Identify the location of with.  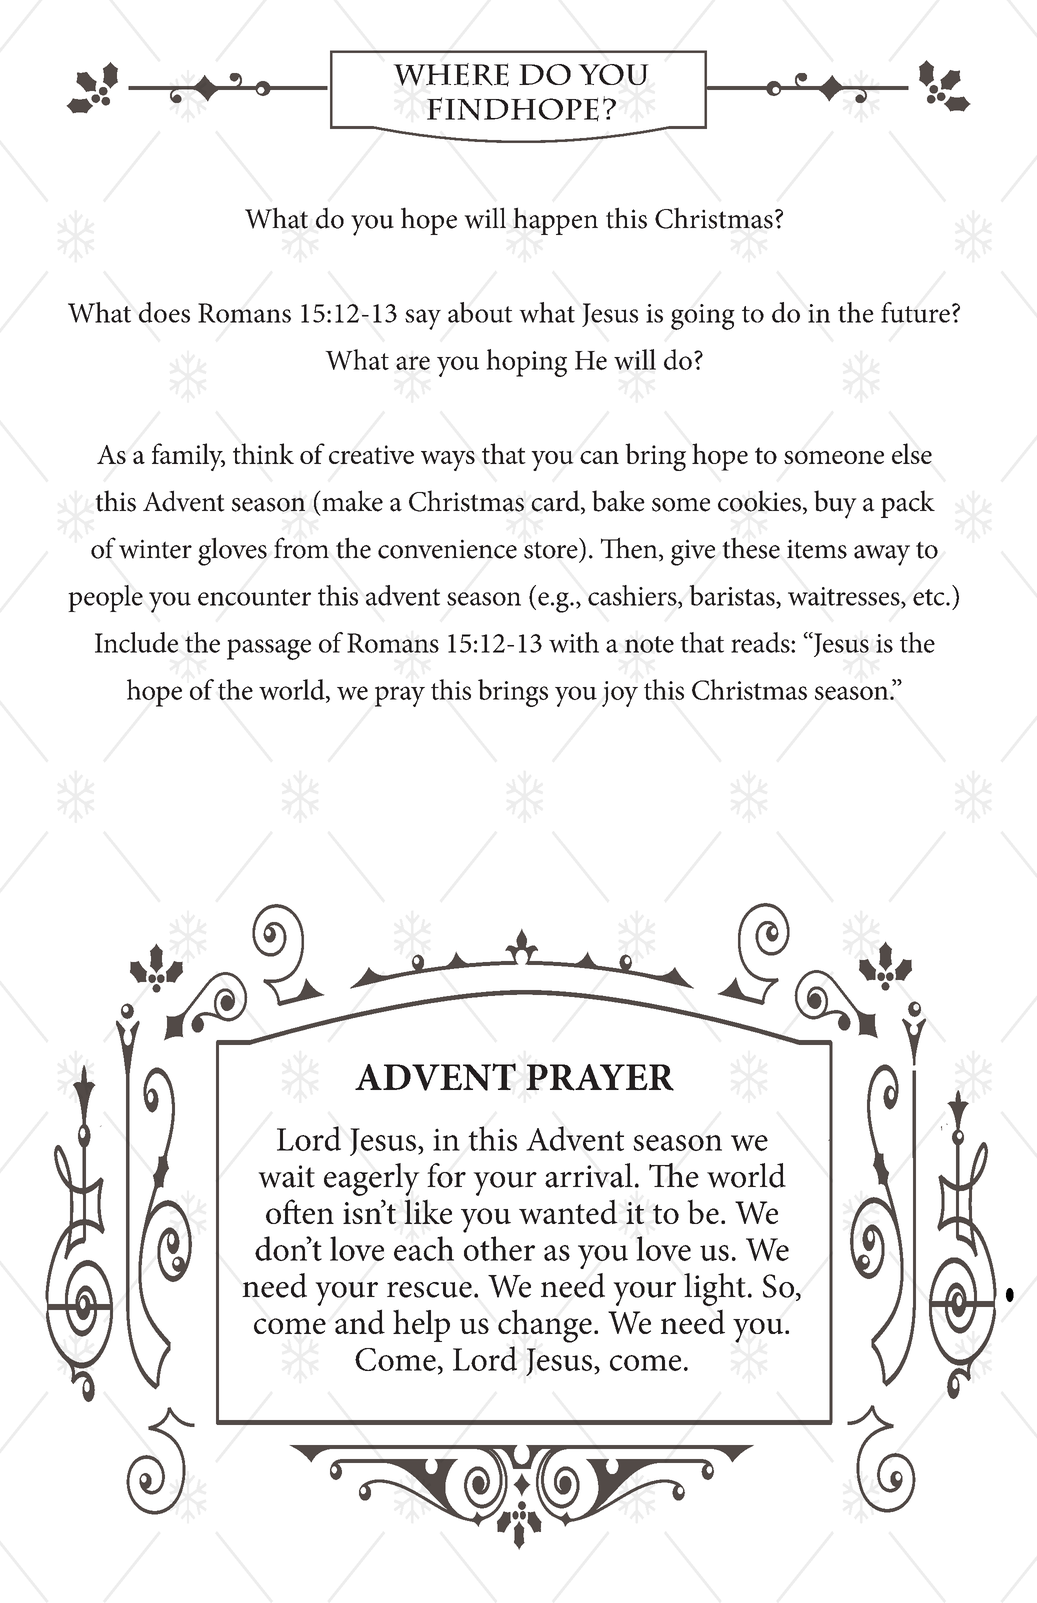
(574, 642).
